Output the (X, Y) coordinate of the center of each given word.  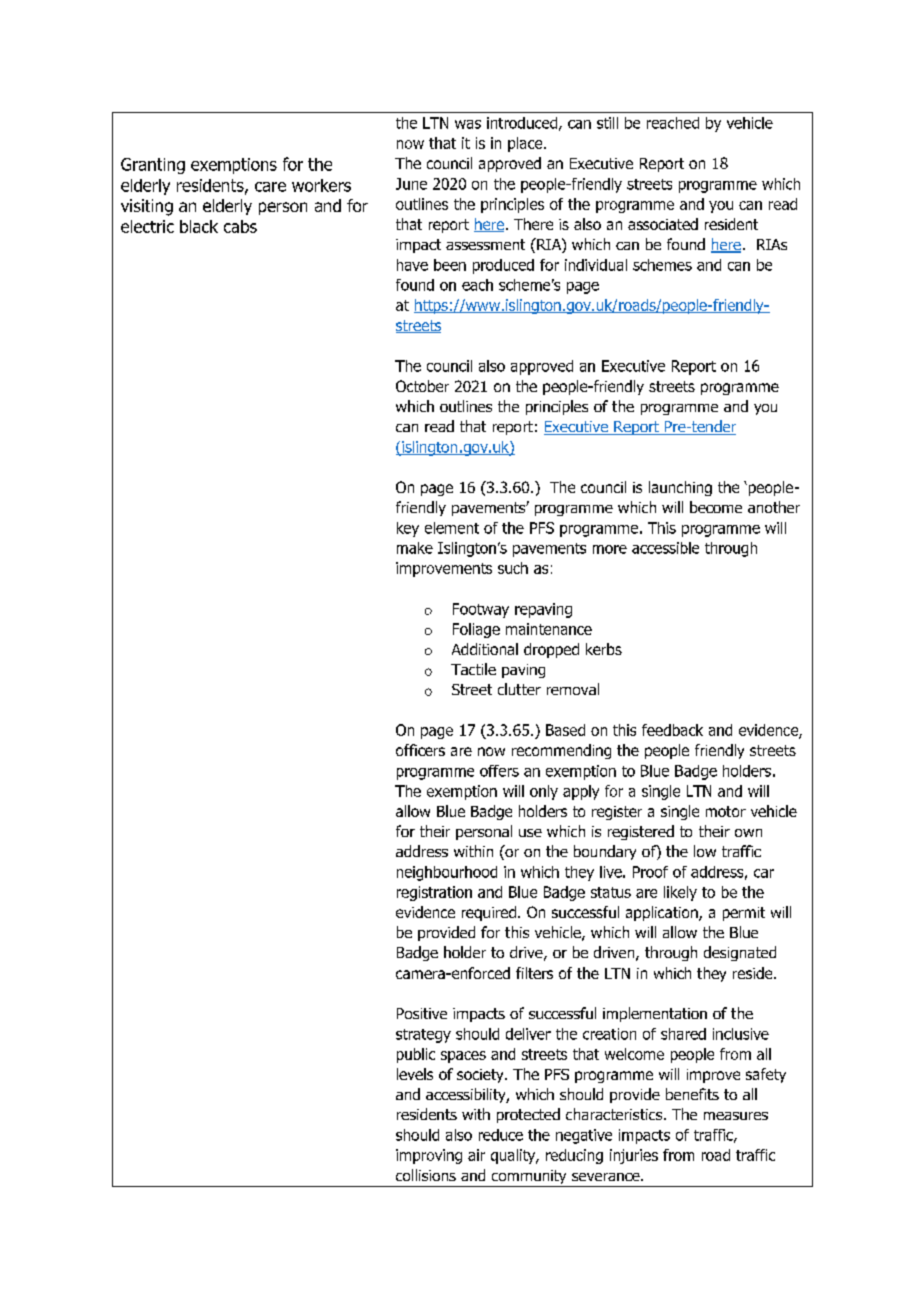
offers (499, 771)
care (270, 187)
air (476, 1155)
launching (680, 488)
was (468, 124)
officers (420, 750)
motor (726, 811)
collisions (426, 1175)
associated (663, 224)
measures (736, 1116)
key (408, 529)
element (452, 528)
